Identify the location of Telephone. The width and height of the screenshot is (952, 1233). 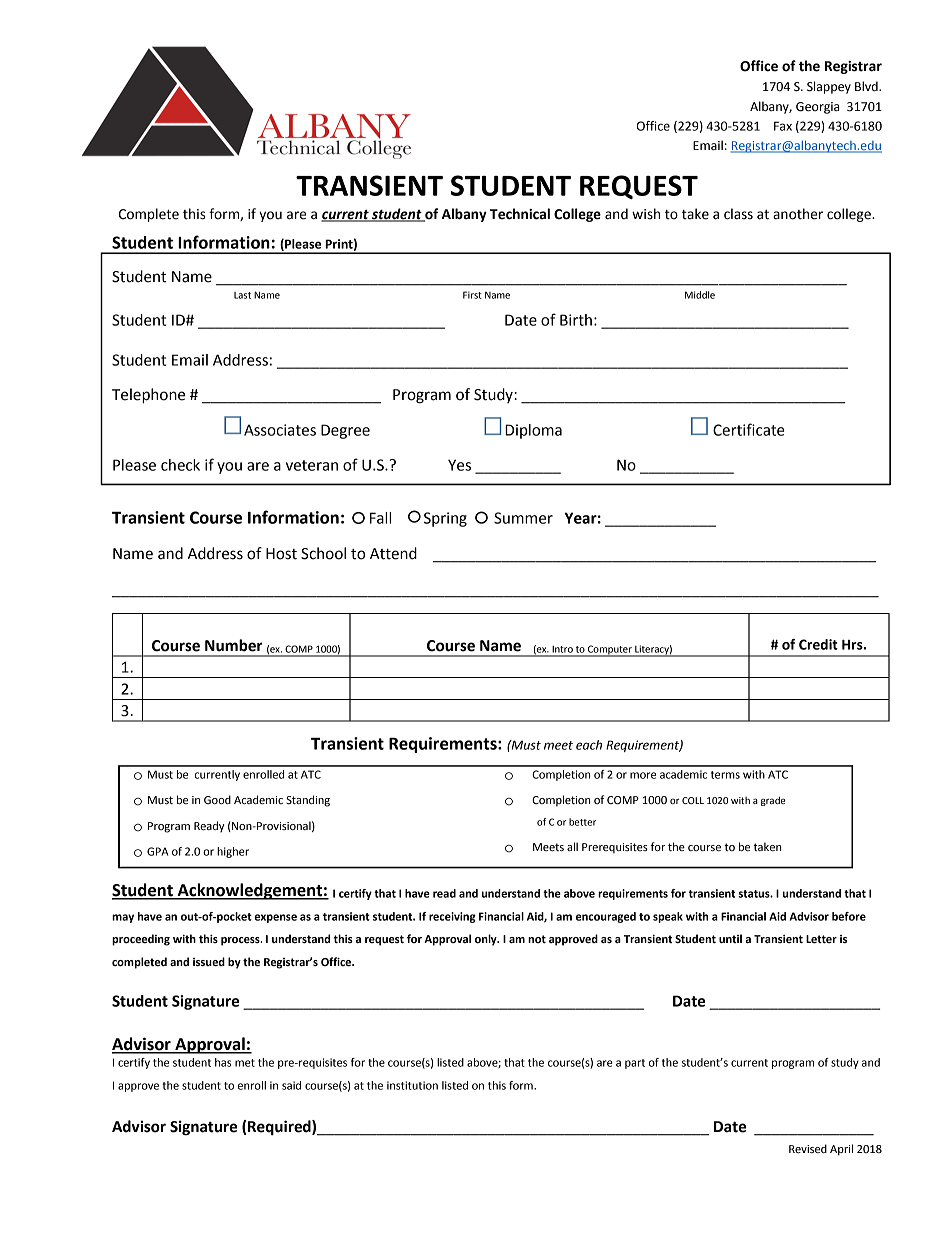
(148, 396).
